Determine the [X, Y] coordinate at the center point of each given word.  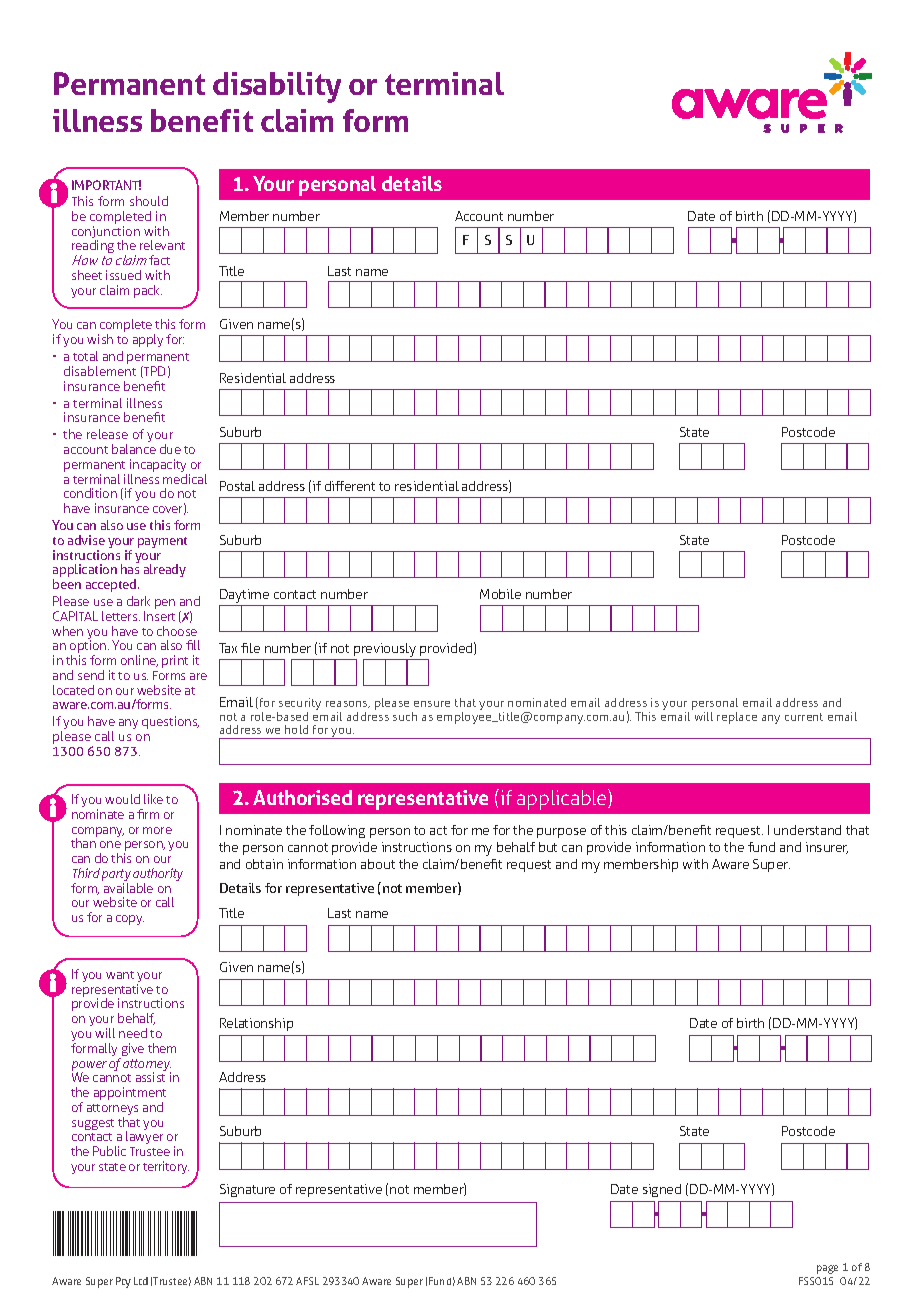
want [120, 975]
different [350, 486]
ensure [432, 704]
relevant [162, 245]
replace [737, 718]
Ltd [141, 1281]
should [149, 201]
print [175, 661]
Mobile [500, 594]
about [378, 864]
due [170, 449]
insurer [827, 848]
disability [277, 87]
